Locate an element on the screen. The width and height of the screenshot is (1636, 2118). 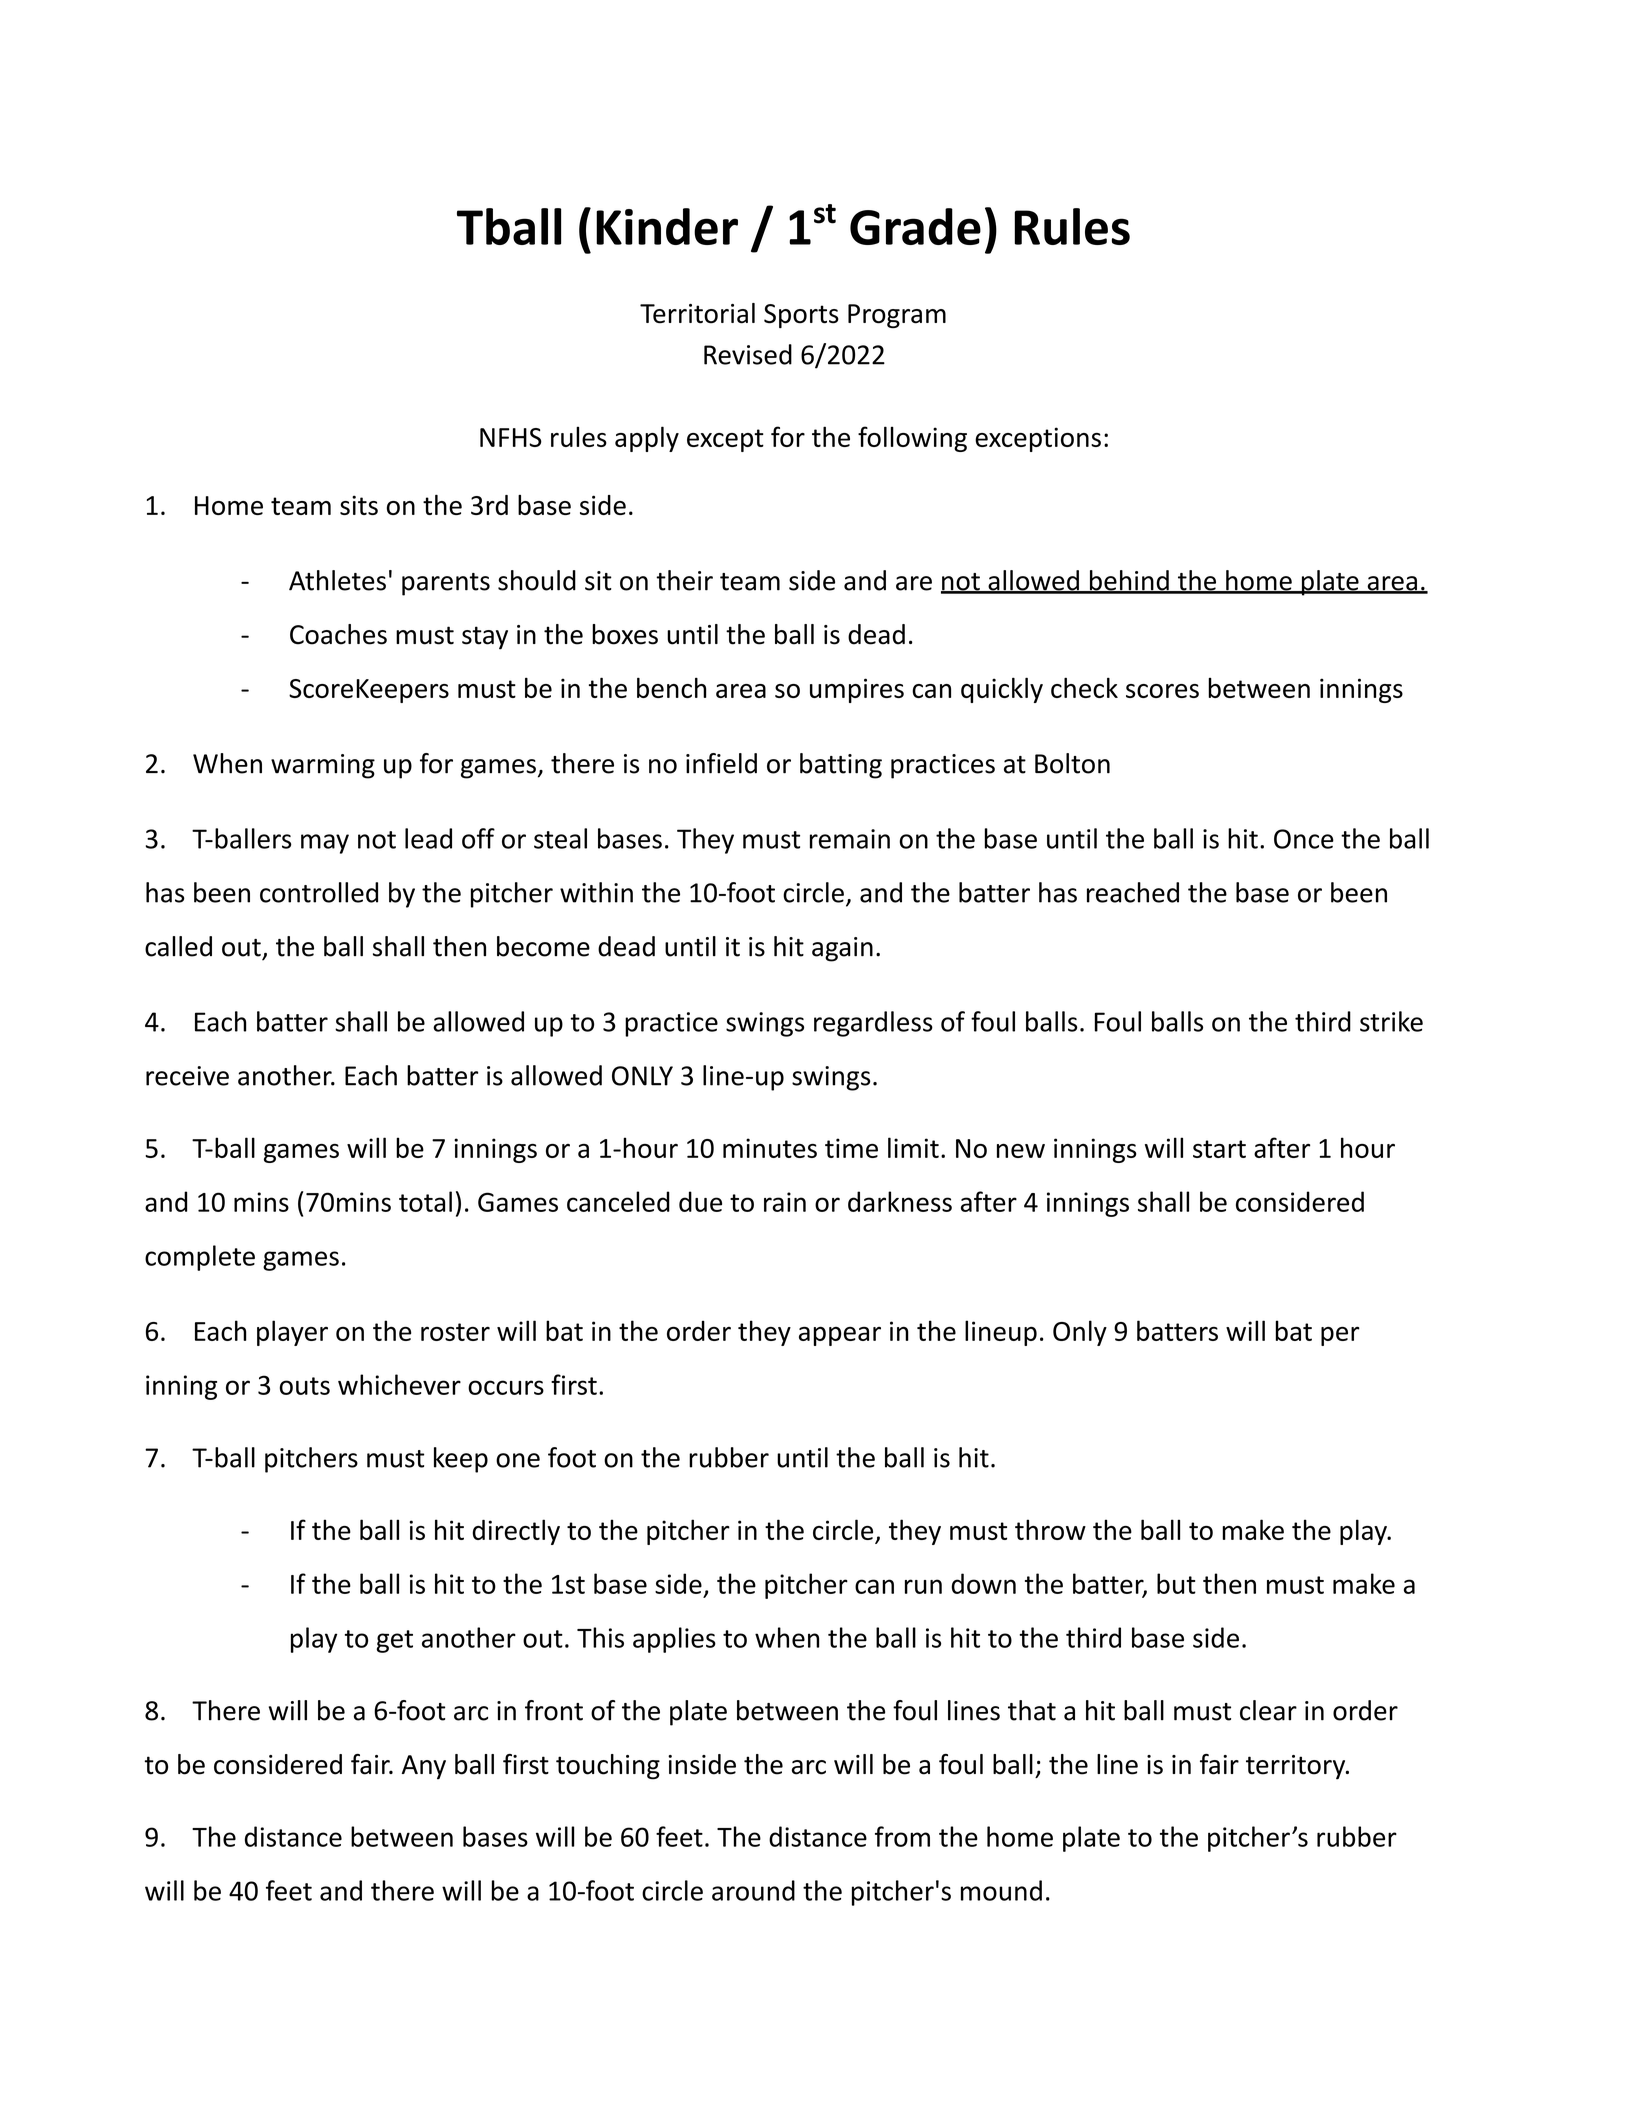
start is located at coordinates (1219, 1149).
